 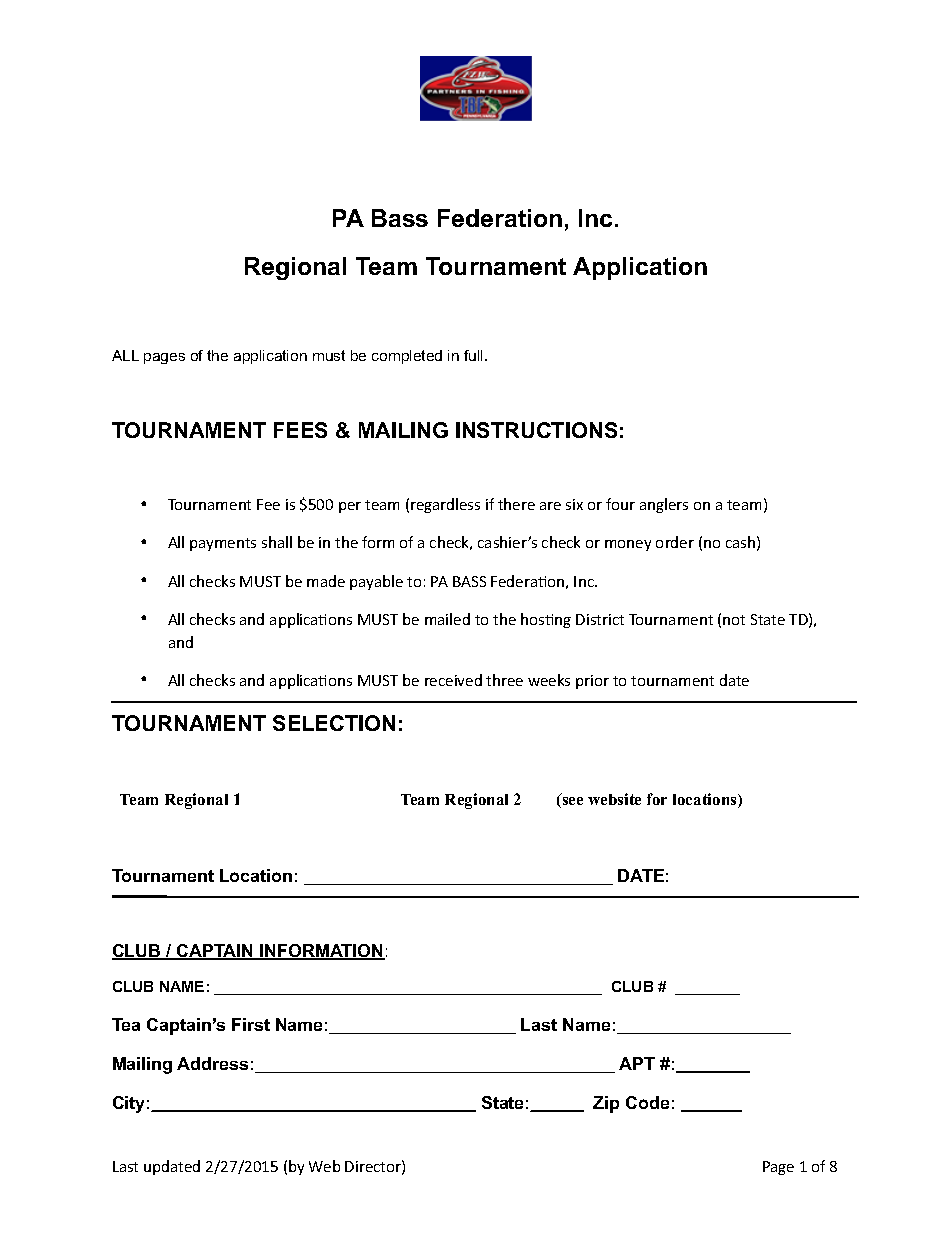 What do you see at coordinates (334, 723) in the document?
I see `SELECTION` at bounding box center [334, 723].
